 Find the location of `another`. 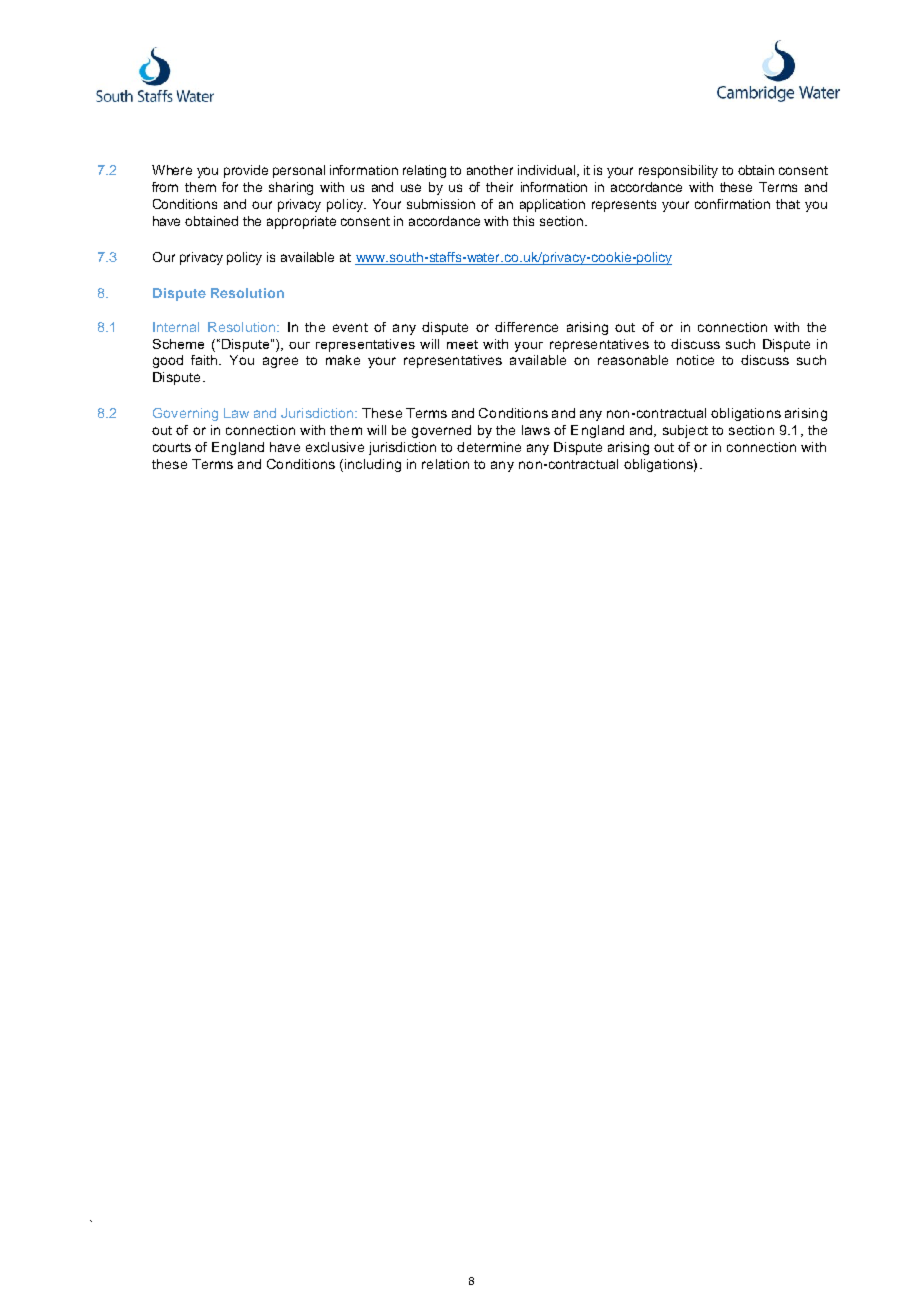

another is located at coordinates (490, 170).
